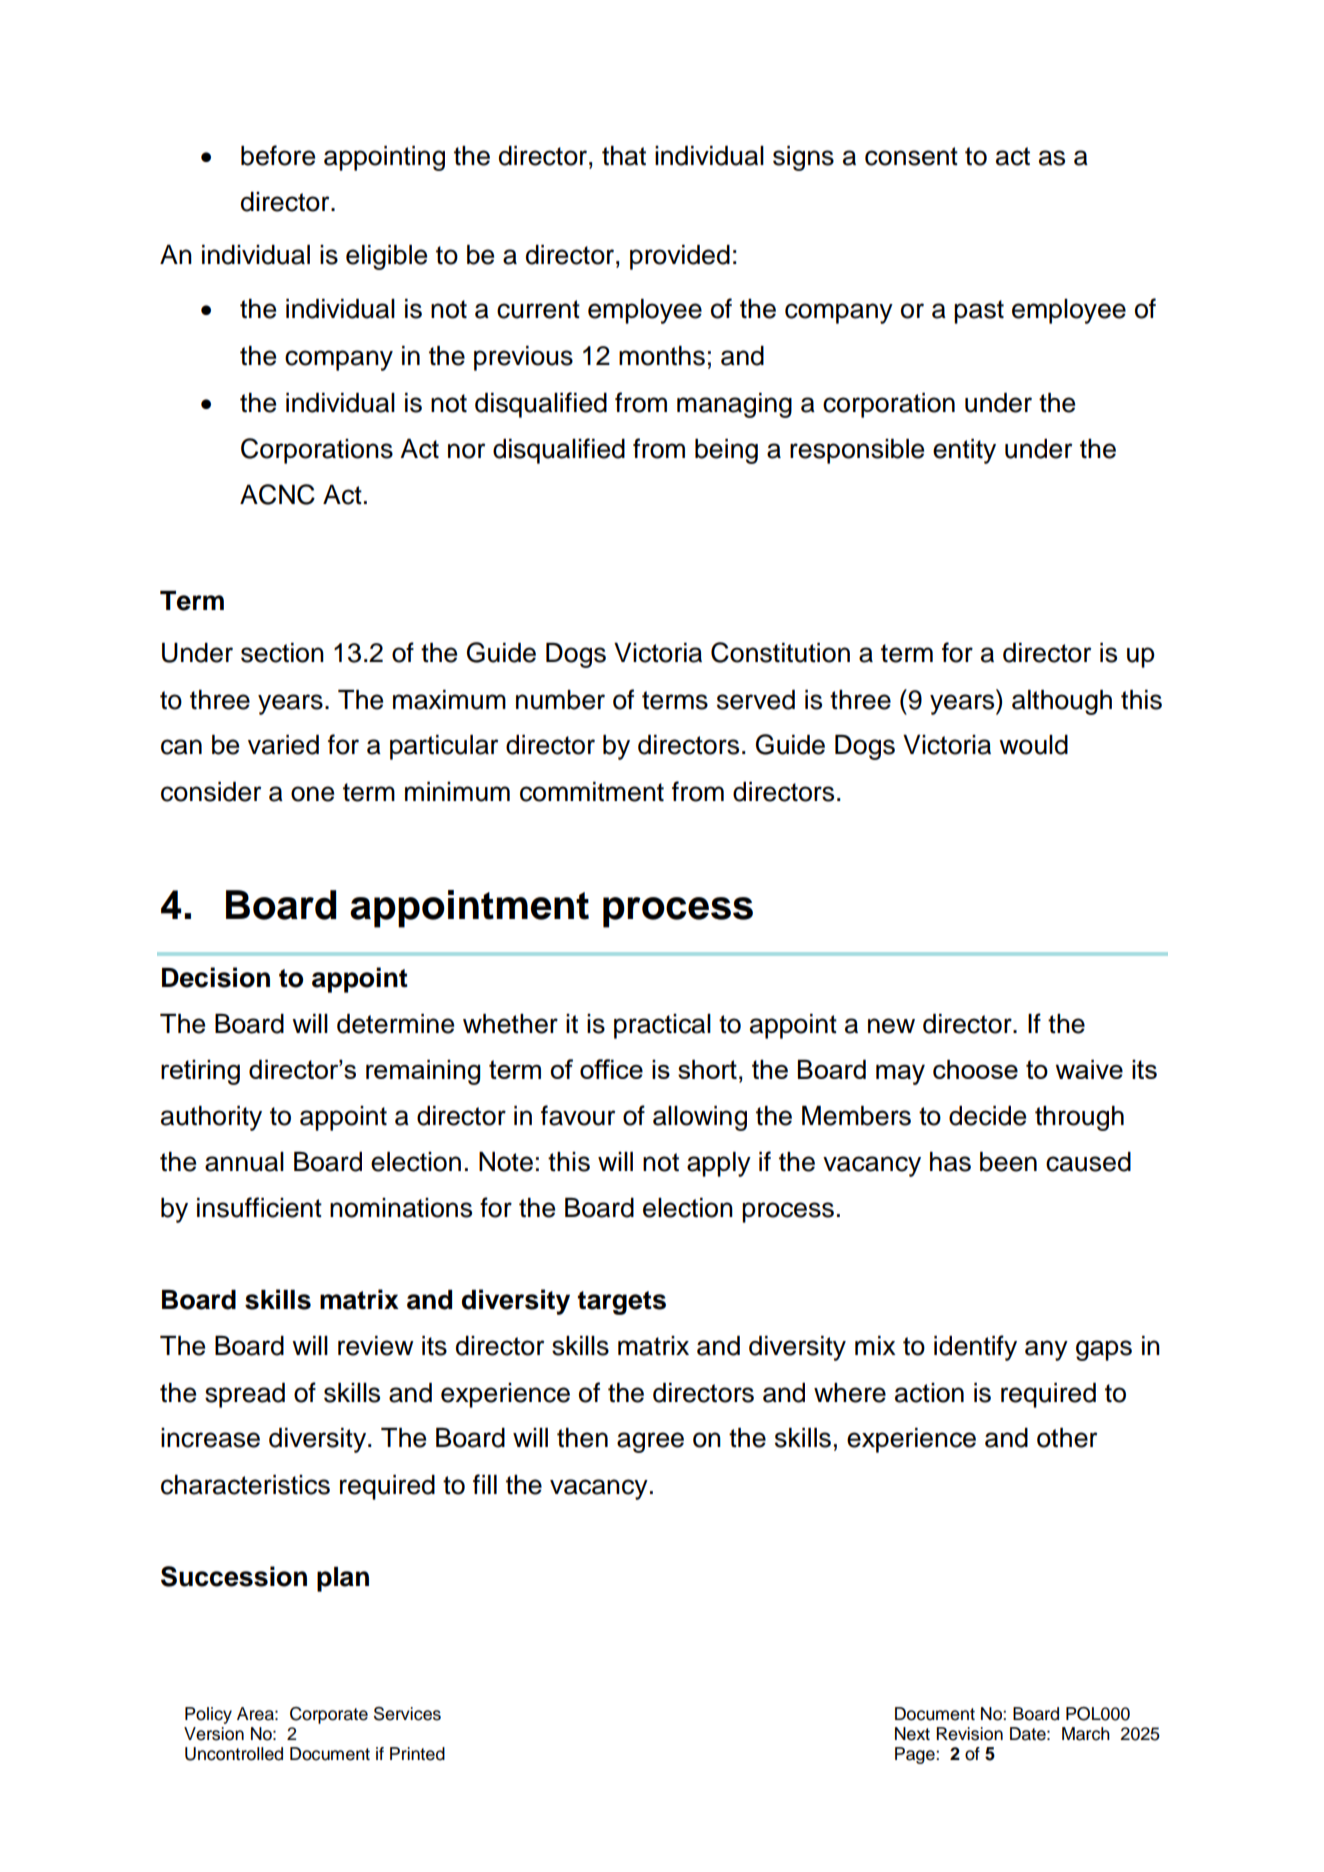 Image resolution: width=1324 pixels, height=1872 pixels. Describe the element at coordinates (417, 1754) in the screenshot. I see `Printed` at that location.
